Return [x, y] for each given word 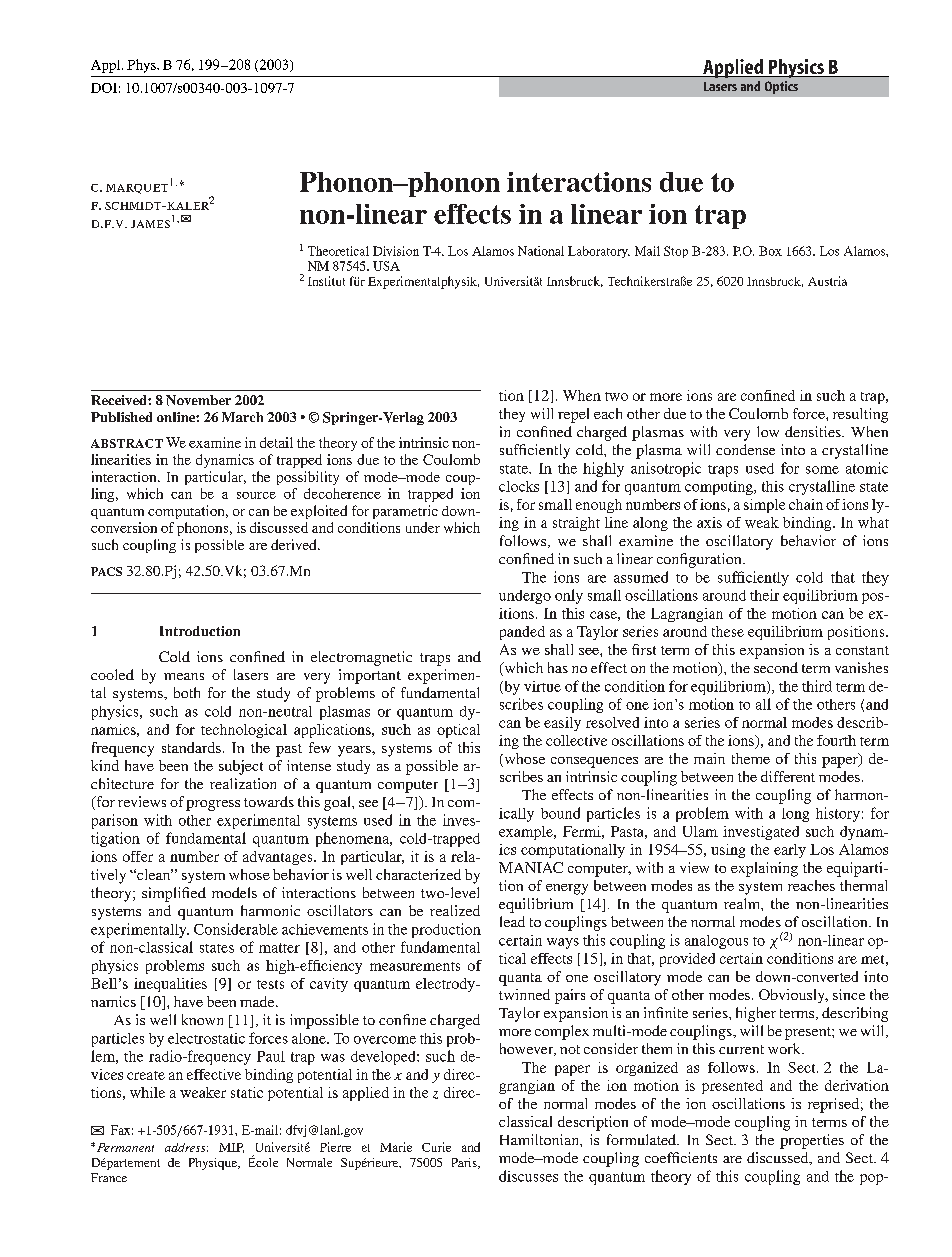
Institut [326, 281]
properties [812, 1141]
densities [814, 431]
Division [396, 251]
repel [573, 415]
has [558, 667]
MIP [231, 1148]
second [776, 667]
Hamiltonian [540, 1139]
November [198, 400]
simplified [174, 894]
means [184, 676]
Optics [781, 87]
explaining [764, 869]
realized [455, 910]
